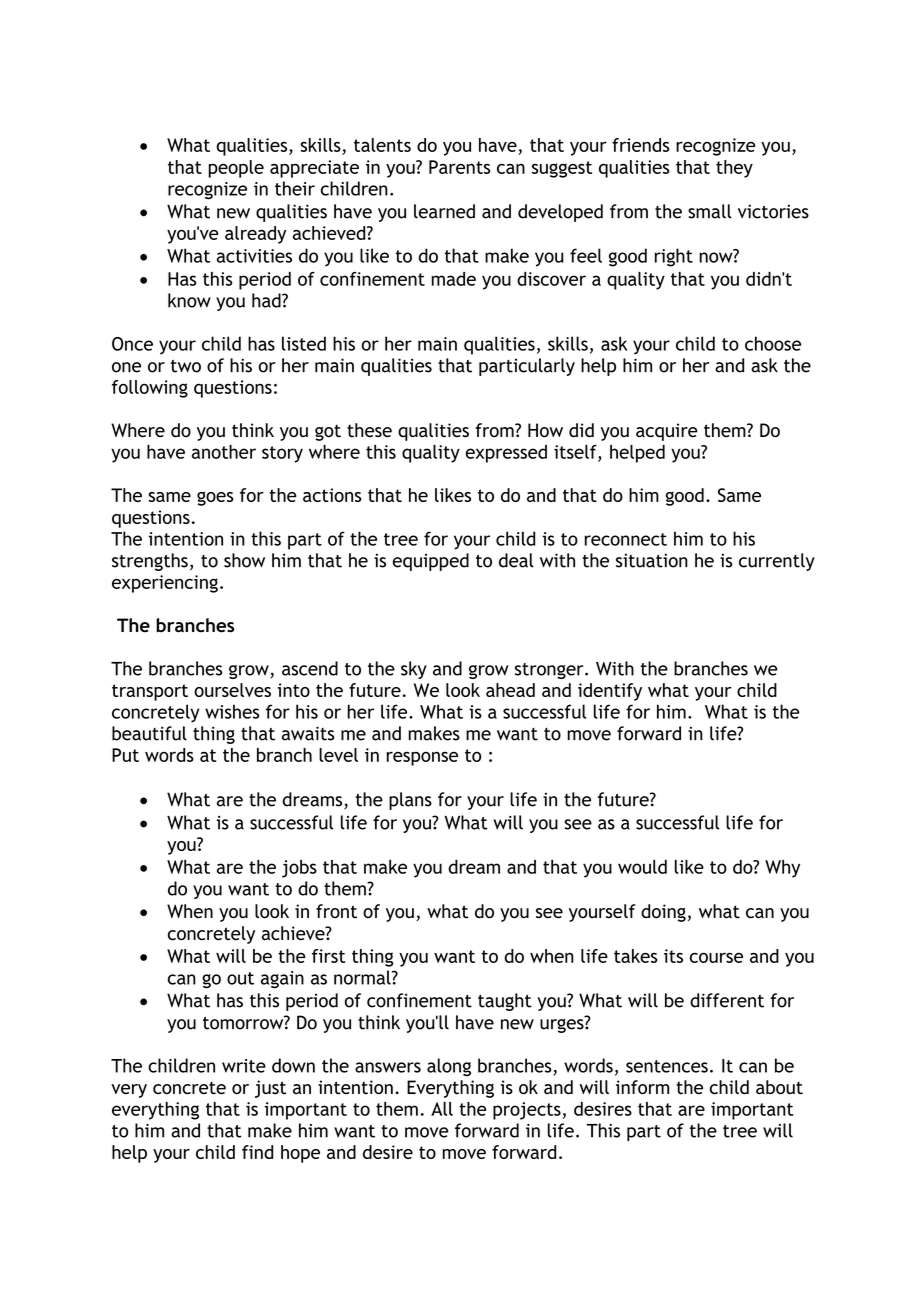 The height and width of the image is (1308, 924). Describe the element at coordinates (257, 1152) in the image. I see `find` at that location.
